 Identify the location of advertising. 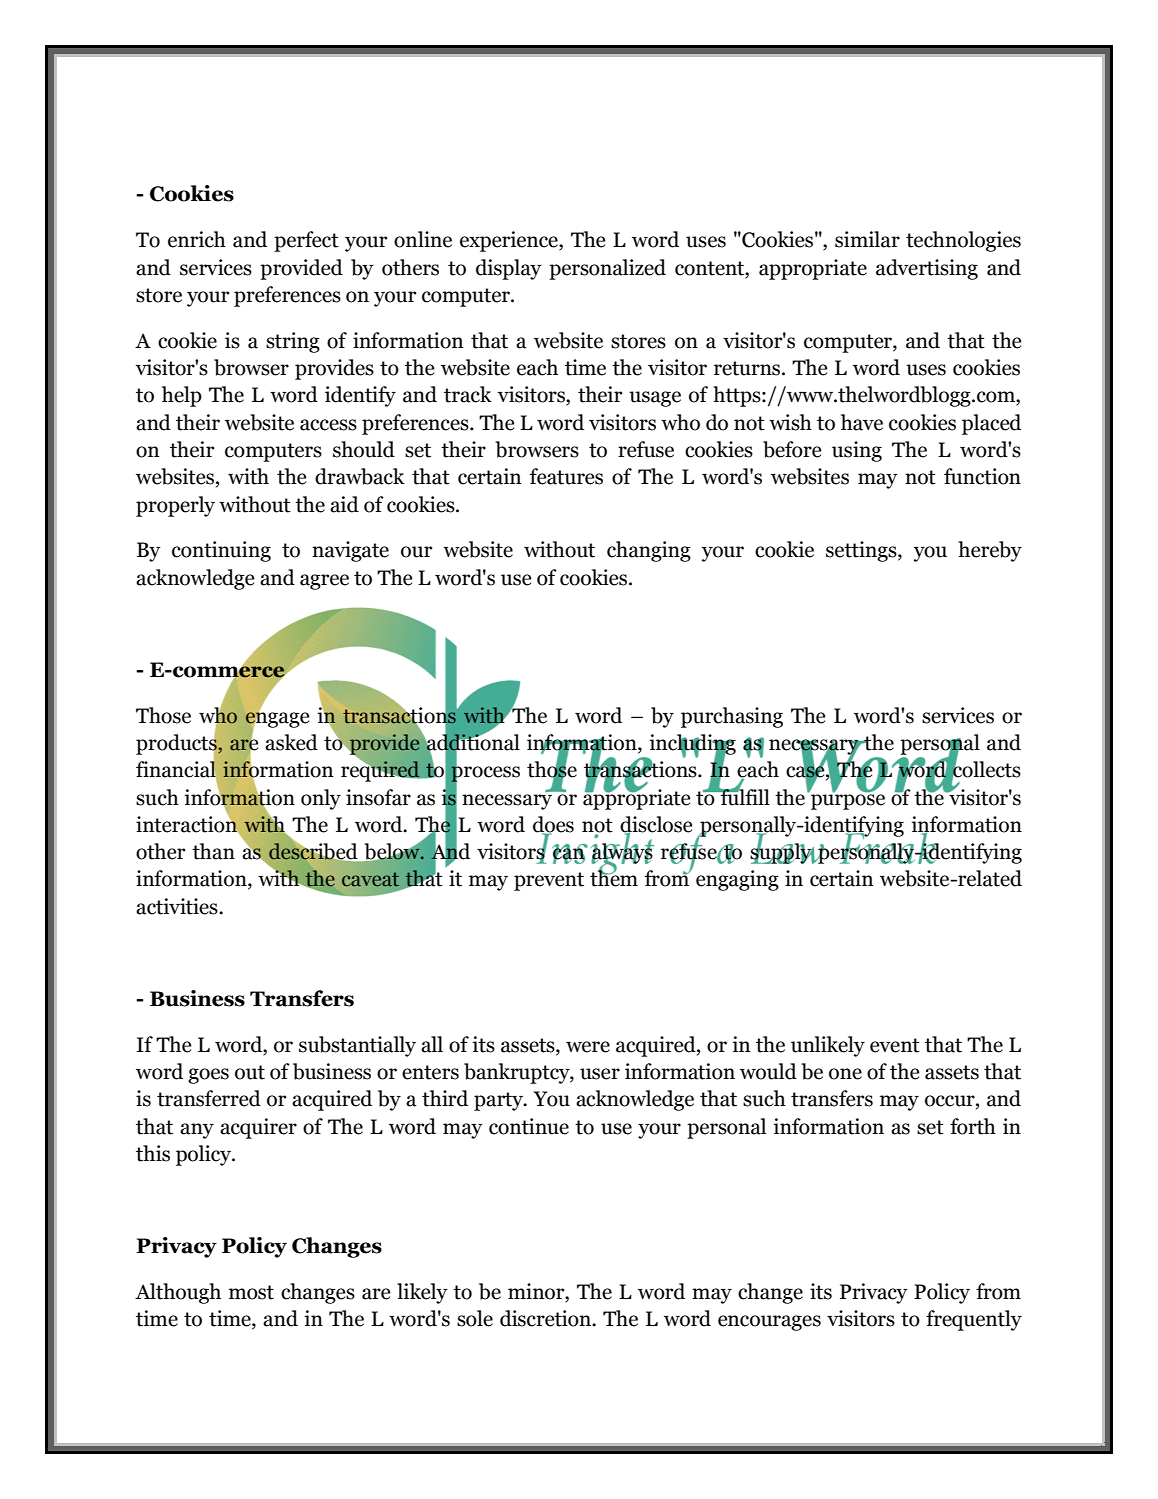
(927, 269).
